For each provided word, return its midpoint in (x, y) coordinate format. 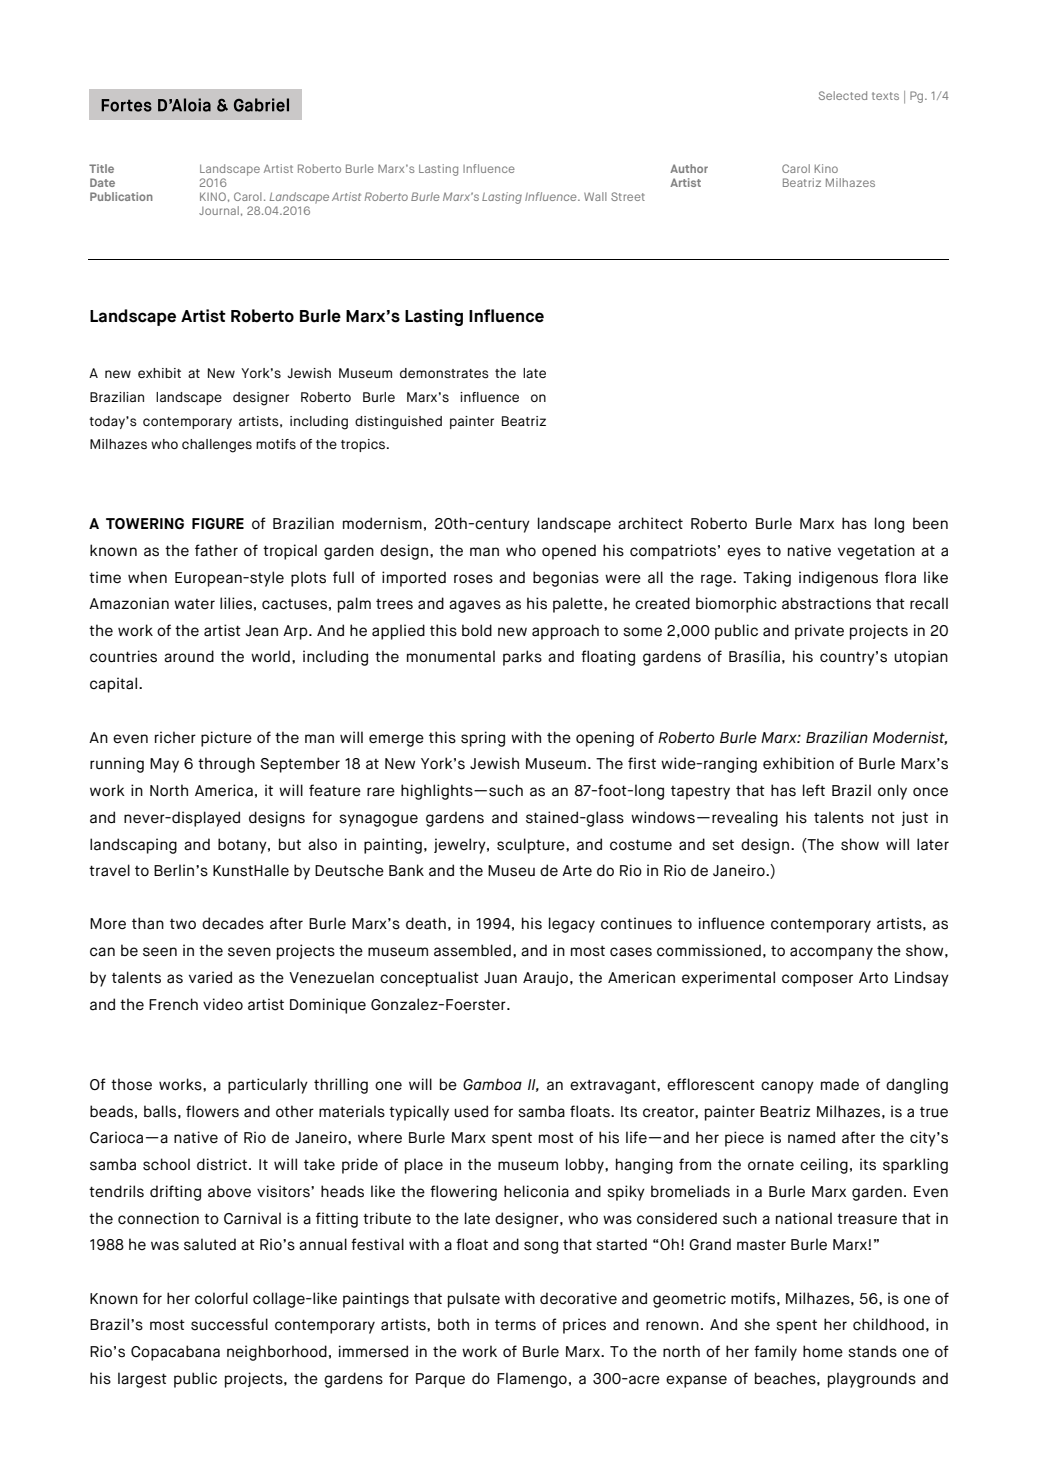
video (223, 1004)
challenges (217, 446)
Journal (219, 210)
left (814, 790)
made (840, 1084)
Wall (595, 196)
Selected (843, 95)
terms (515, 1325)
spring (483, 739)
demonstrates (444, 373)
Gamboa (492, 1084)
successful (229, 1324)
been (930, 523)
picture (226, 739)
